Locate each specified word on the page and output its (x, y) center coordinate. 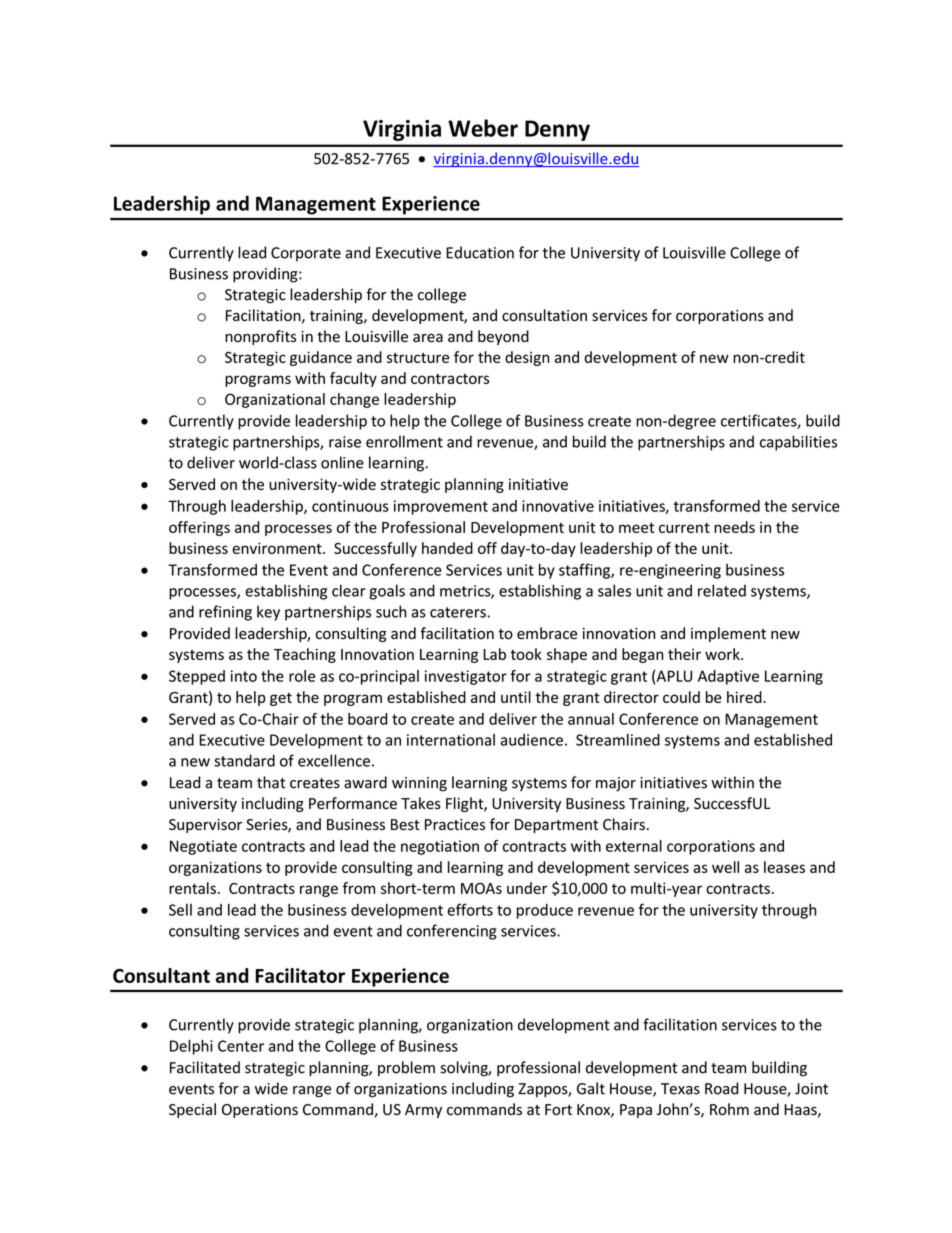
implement (728, 634)
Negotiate (203, 847)
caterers (459, 612)
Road (721, 1088)
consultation (544, 315)
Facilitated (205, 1067)
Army (423, 1111)
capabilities (798, 443)
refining (225, 613)
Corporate (306, 254)
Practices (455, 825)
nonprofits (260, 337)
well (725, 867)
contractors (450, 379)
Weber (483, 128)
